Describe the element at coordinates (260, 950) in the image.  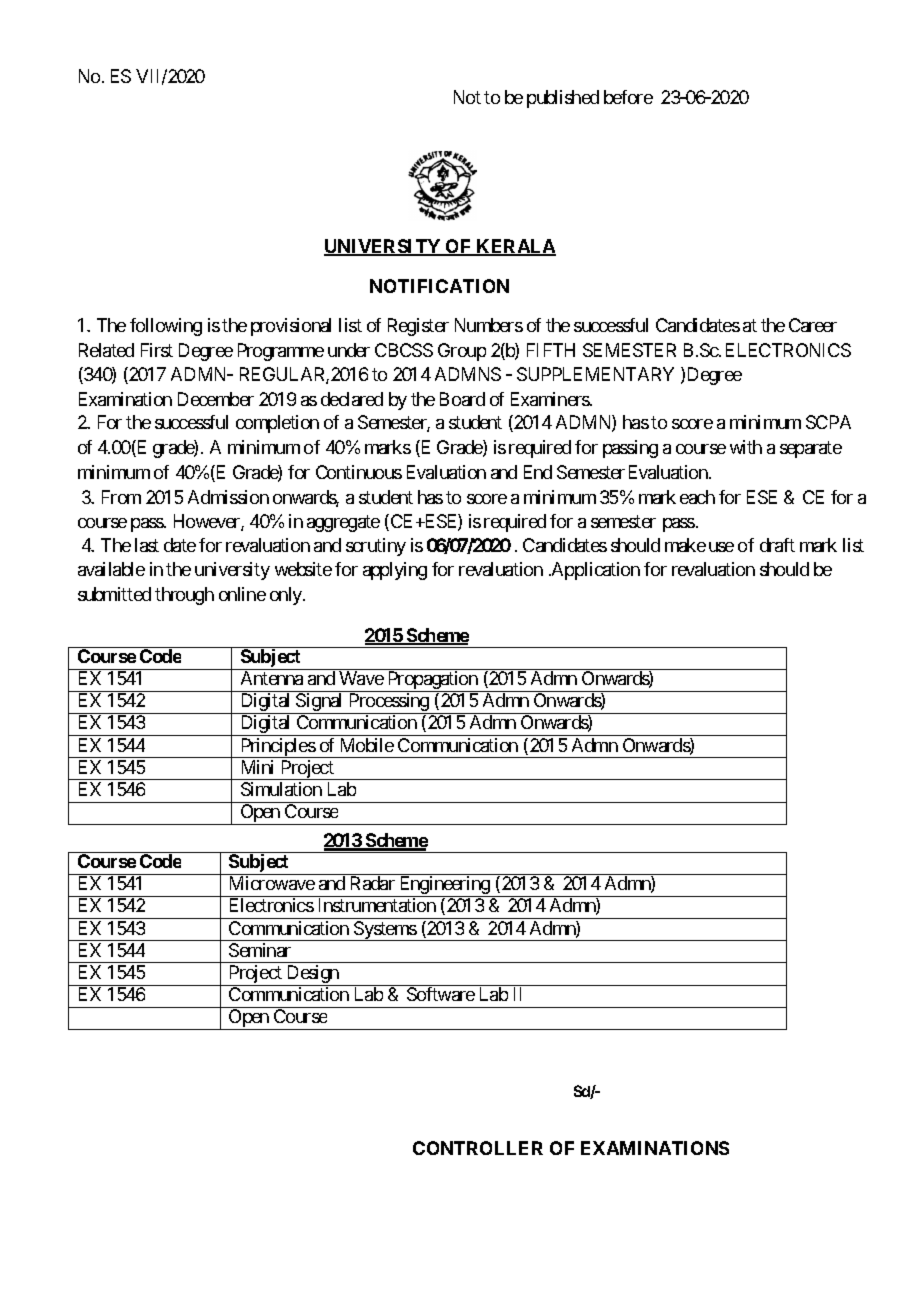
I see `Seminar` at that location.
